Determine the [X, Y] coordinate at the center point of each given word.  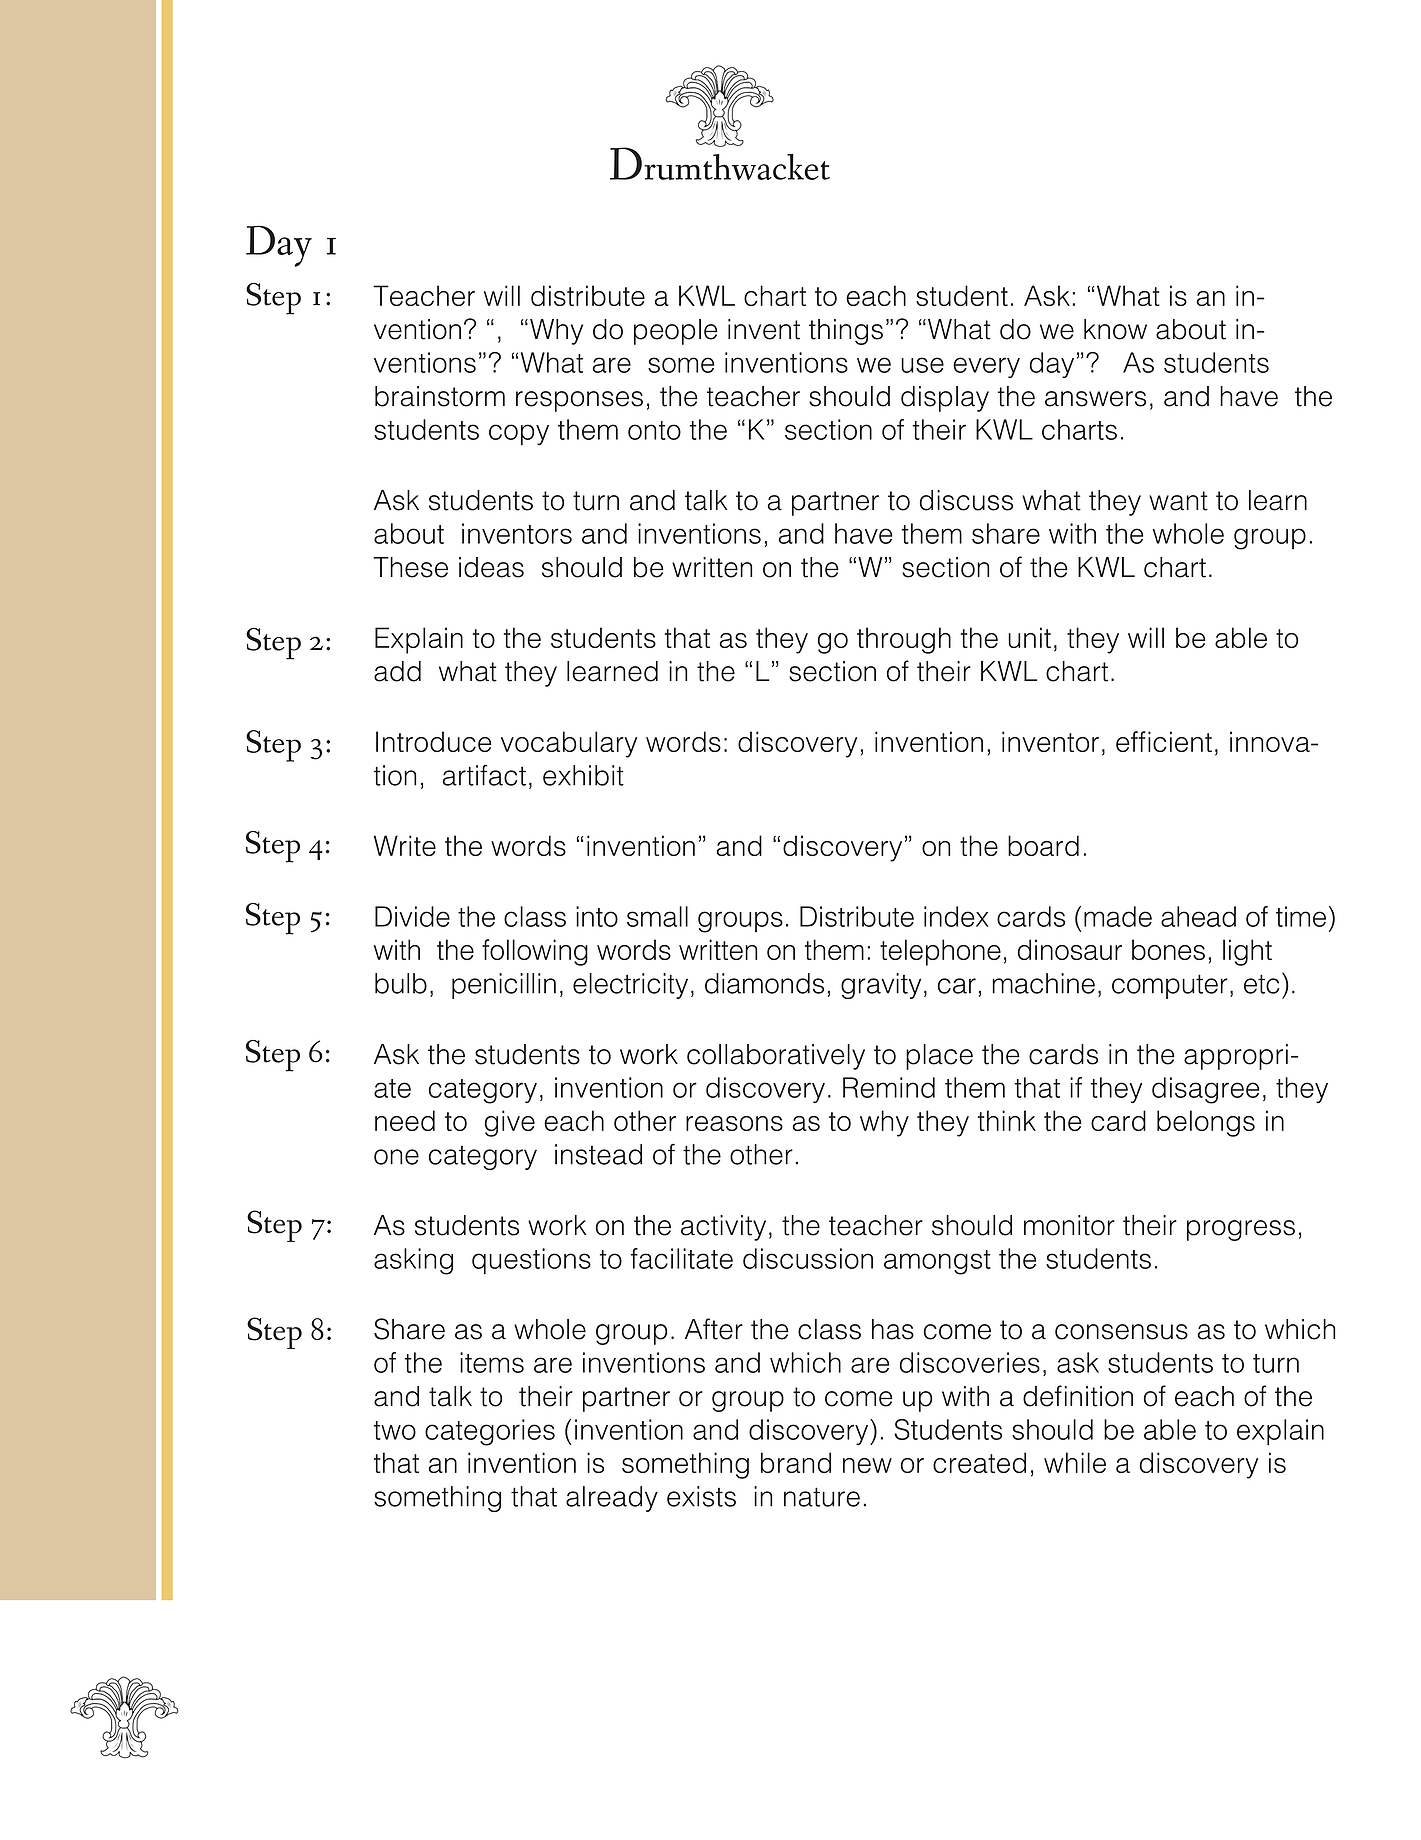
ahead [1198, 916]
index [956, 916]
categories [490, 1432]
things [846, 332]
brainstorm [440, 396]
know [1115, 329]
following [535, 952]
